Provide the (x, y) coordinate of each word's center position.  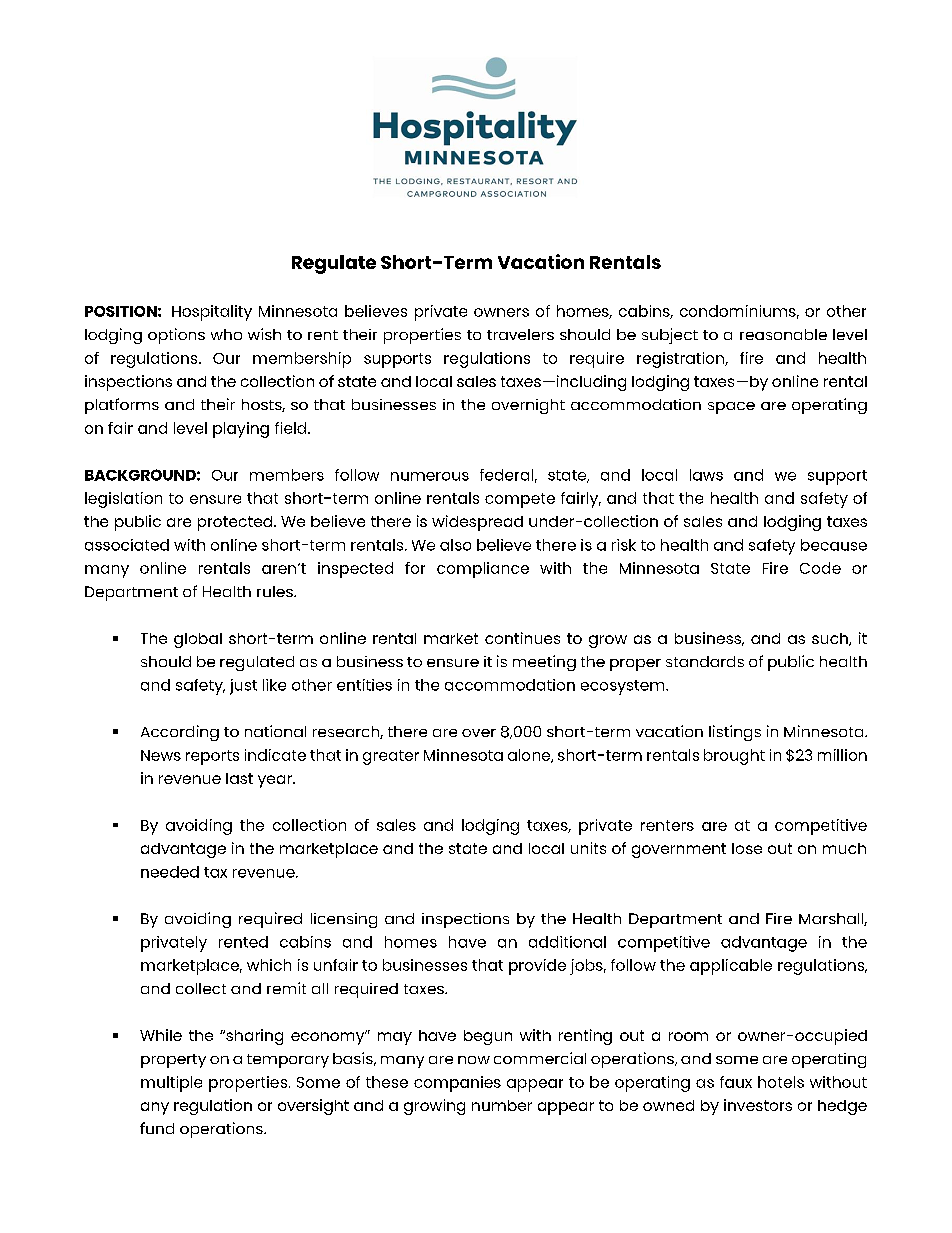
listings (735, 733)
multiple (171, 1084)
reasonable (783, 334)
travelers (520, 334)
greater (391, 757)
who (226, 334)
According (180, 733)
